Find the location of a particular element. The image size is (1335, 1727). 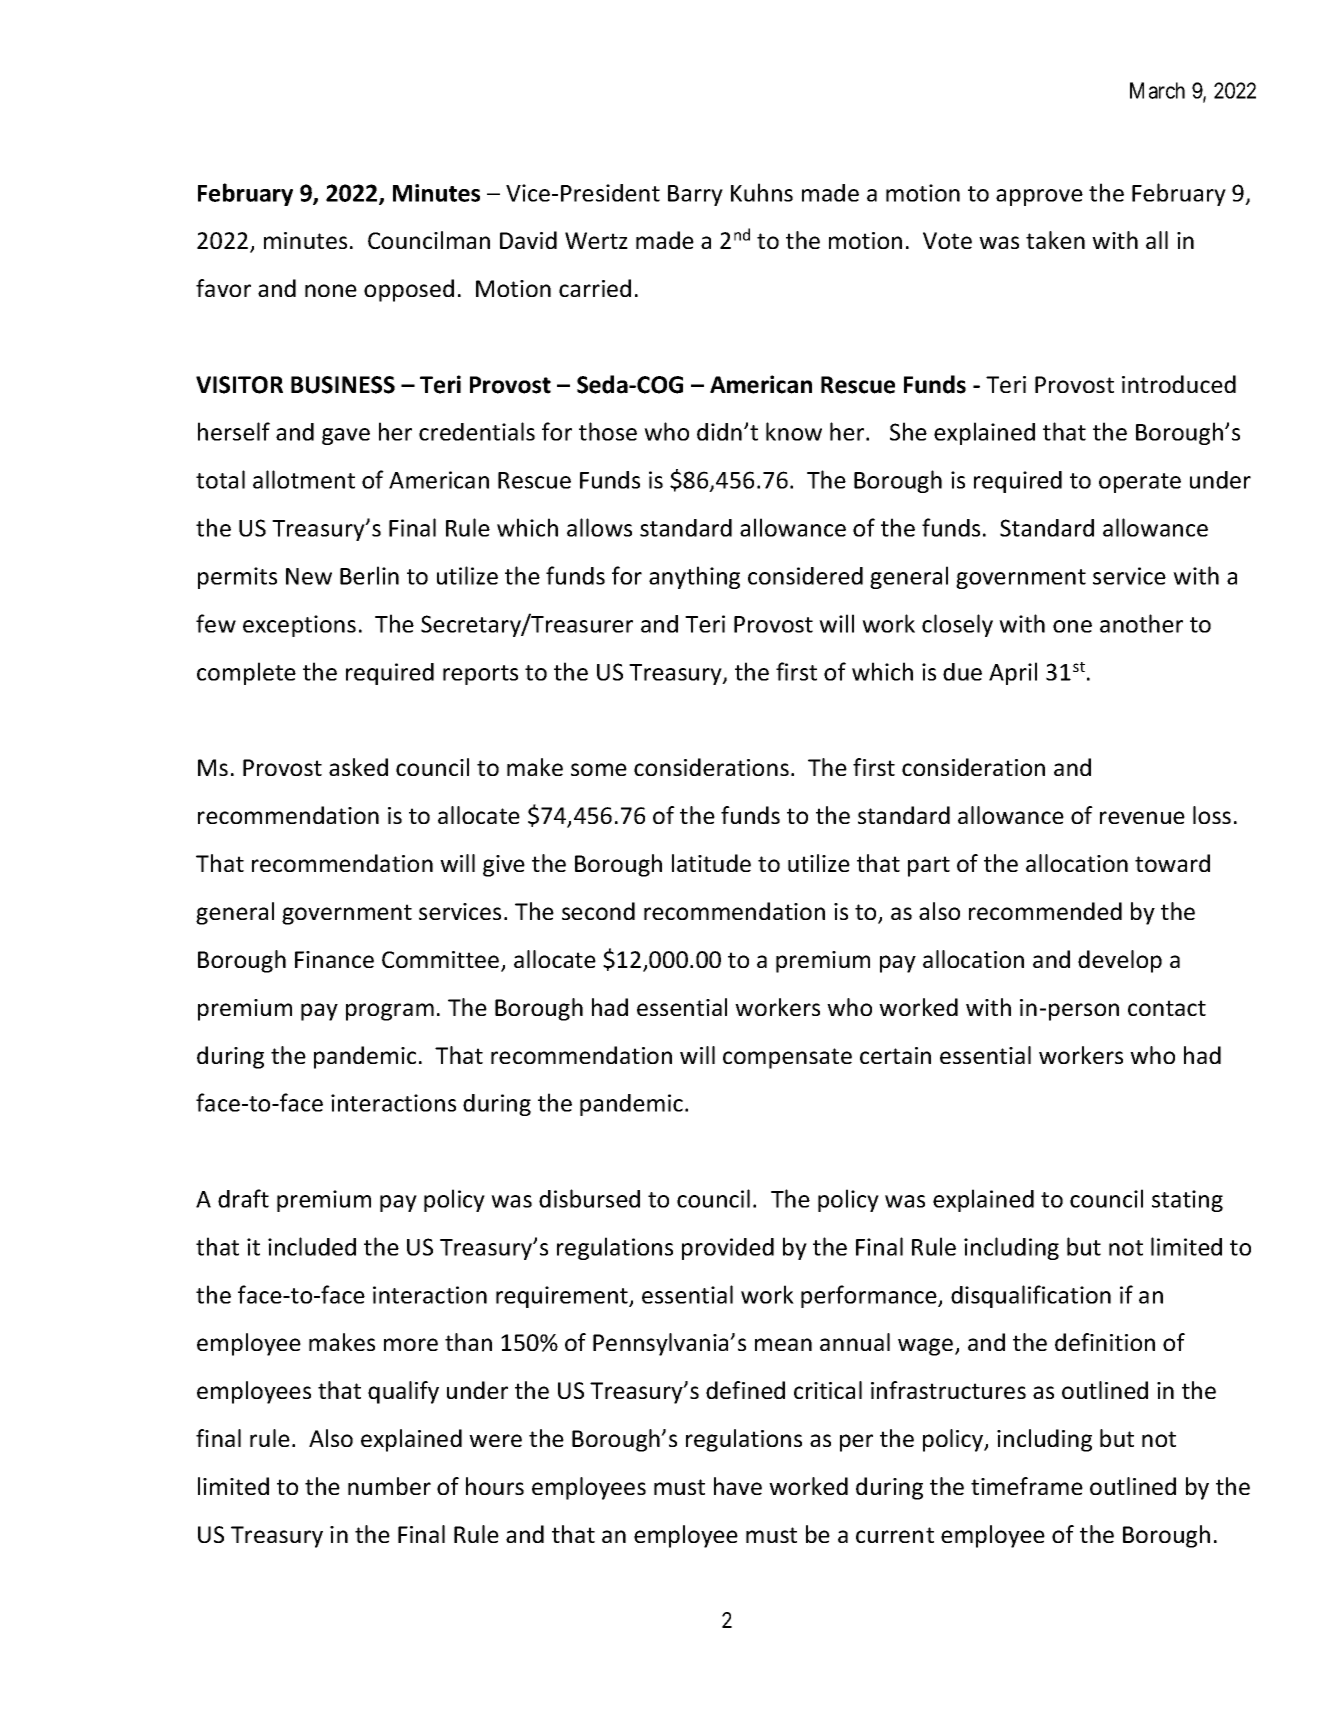

none is located at coordinates (331, 290).
